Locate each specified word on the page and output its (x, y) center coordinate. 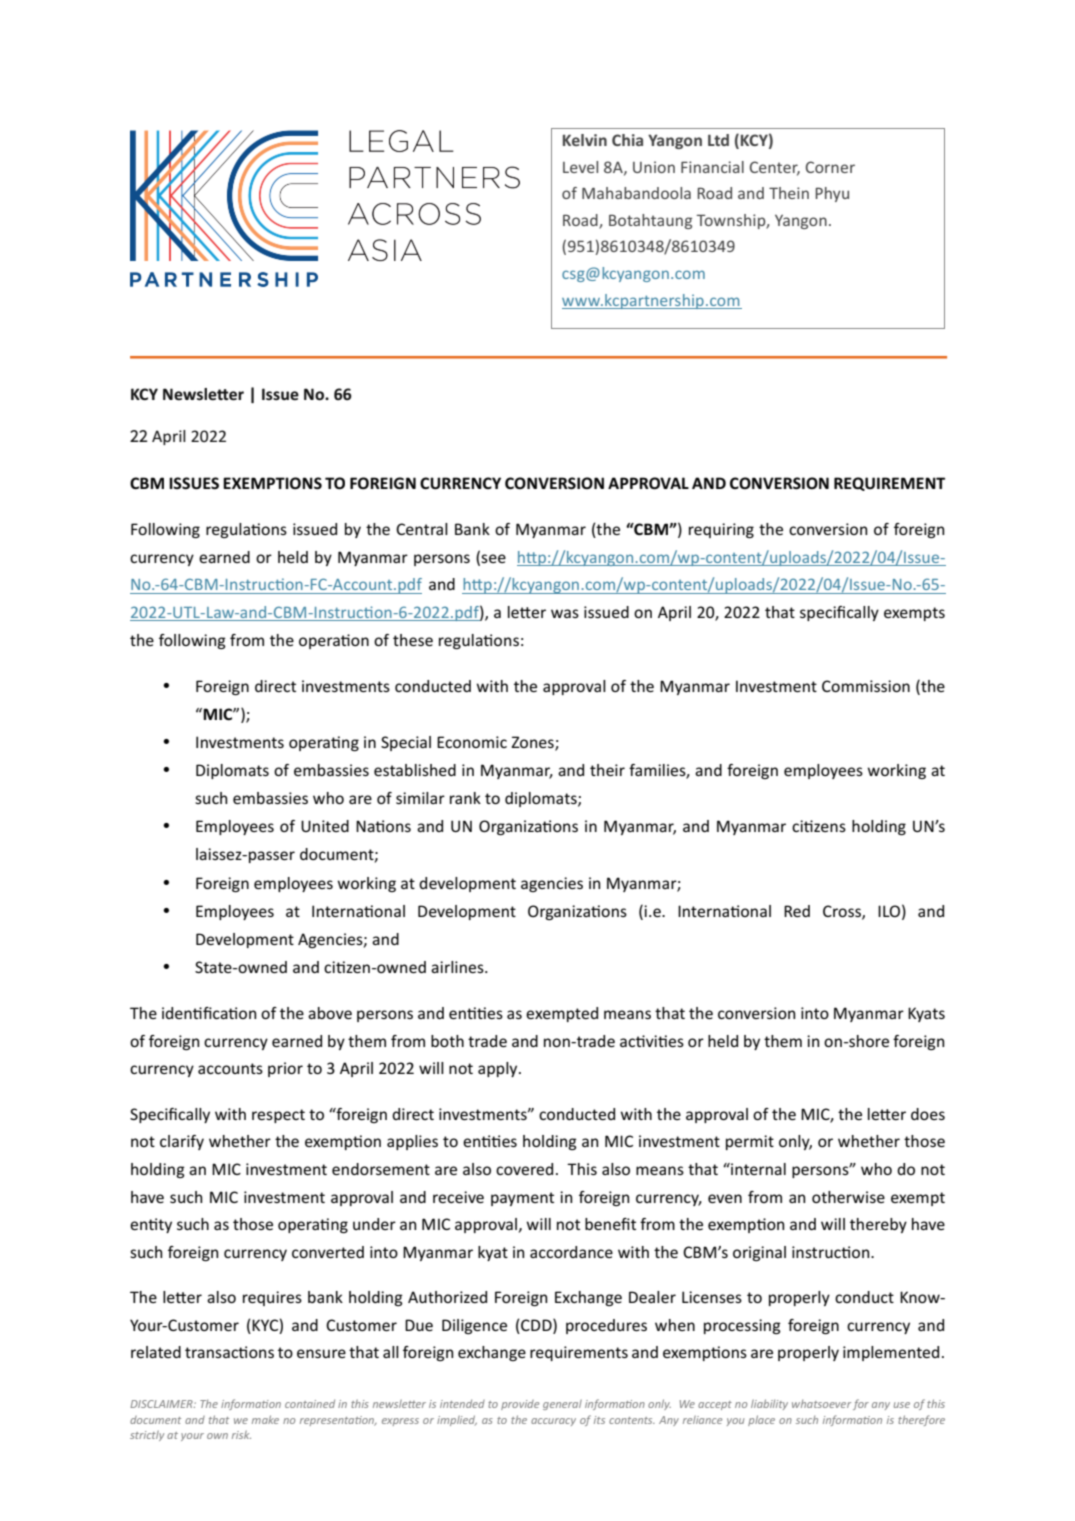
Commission (866, 686)
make (265, 1419)
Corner (830, 167)
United (325, 826)
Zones (533, 743)
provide (520, 1405)
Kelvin (585, 140)
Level (580, 167)
